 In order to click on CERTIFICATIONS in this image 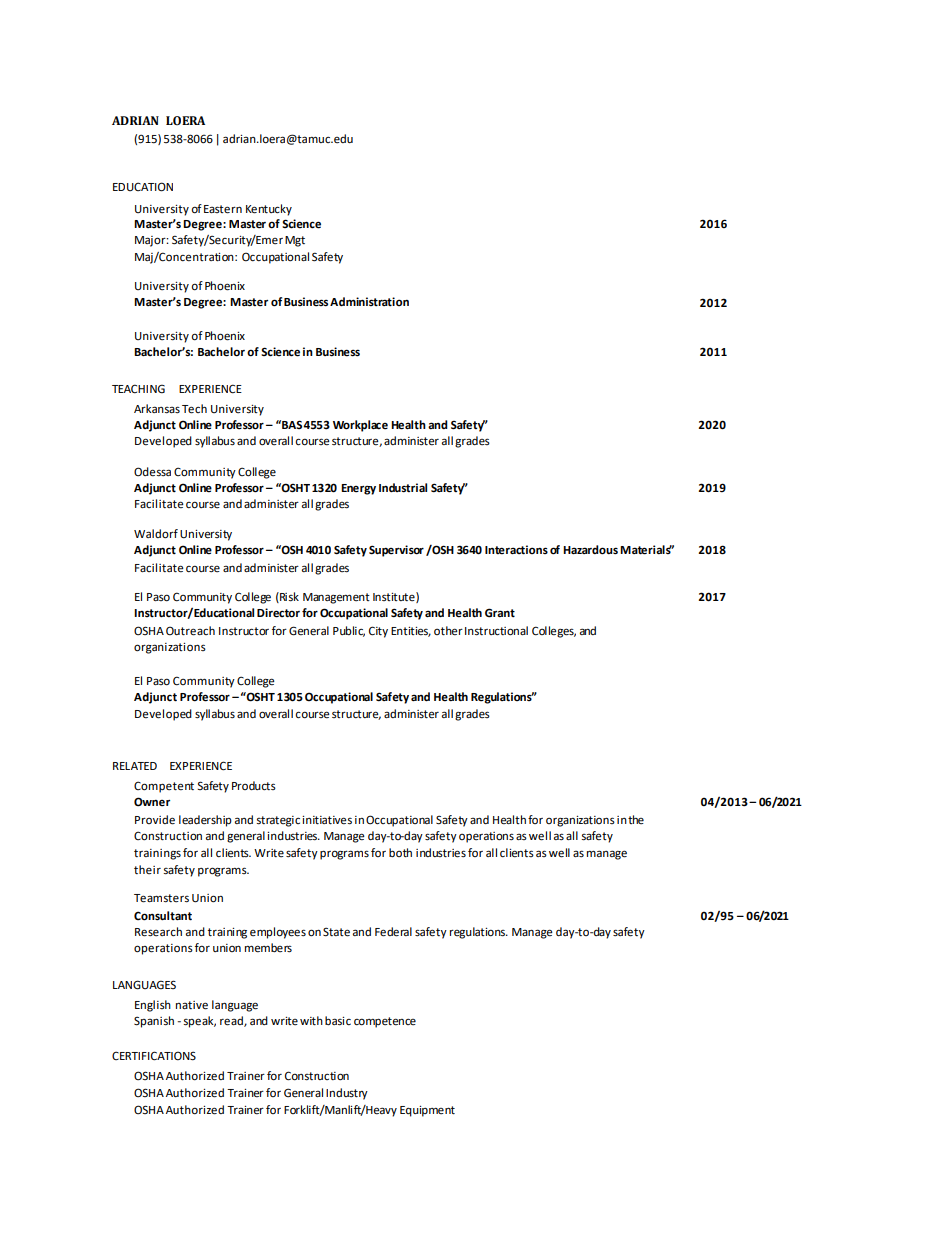, I will do `click(154, 1056)`.
